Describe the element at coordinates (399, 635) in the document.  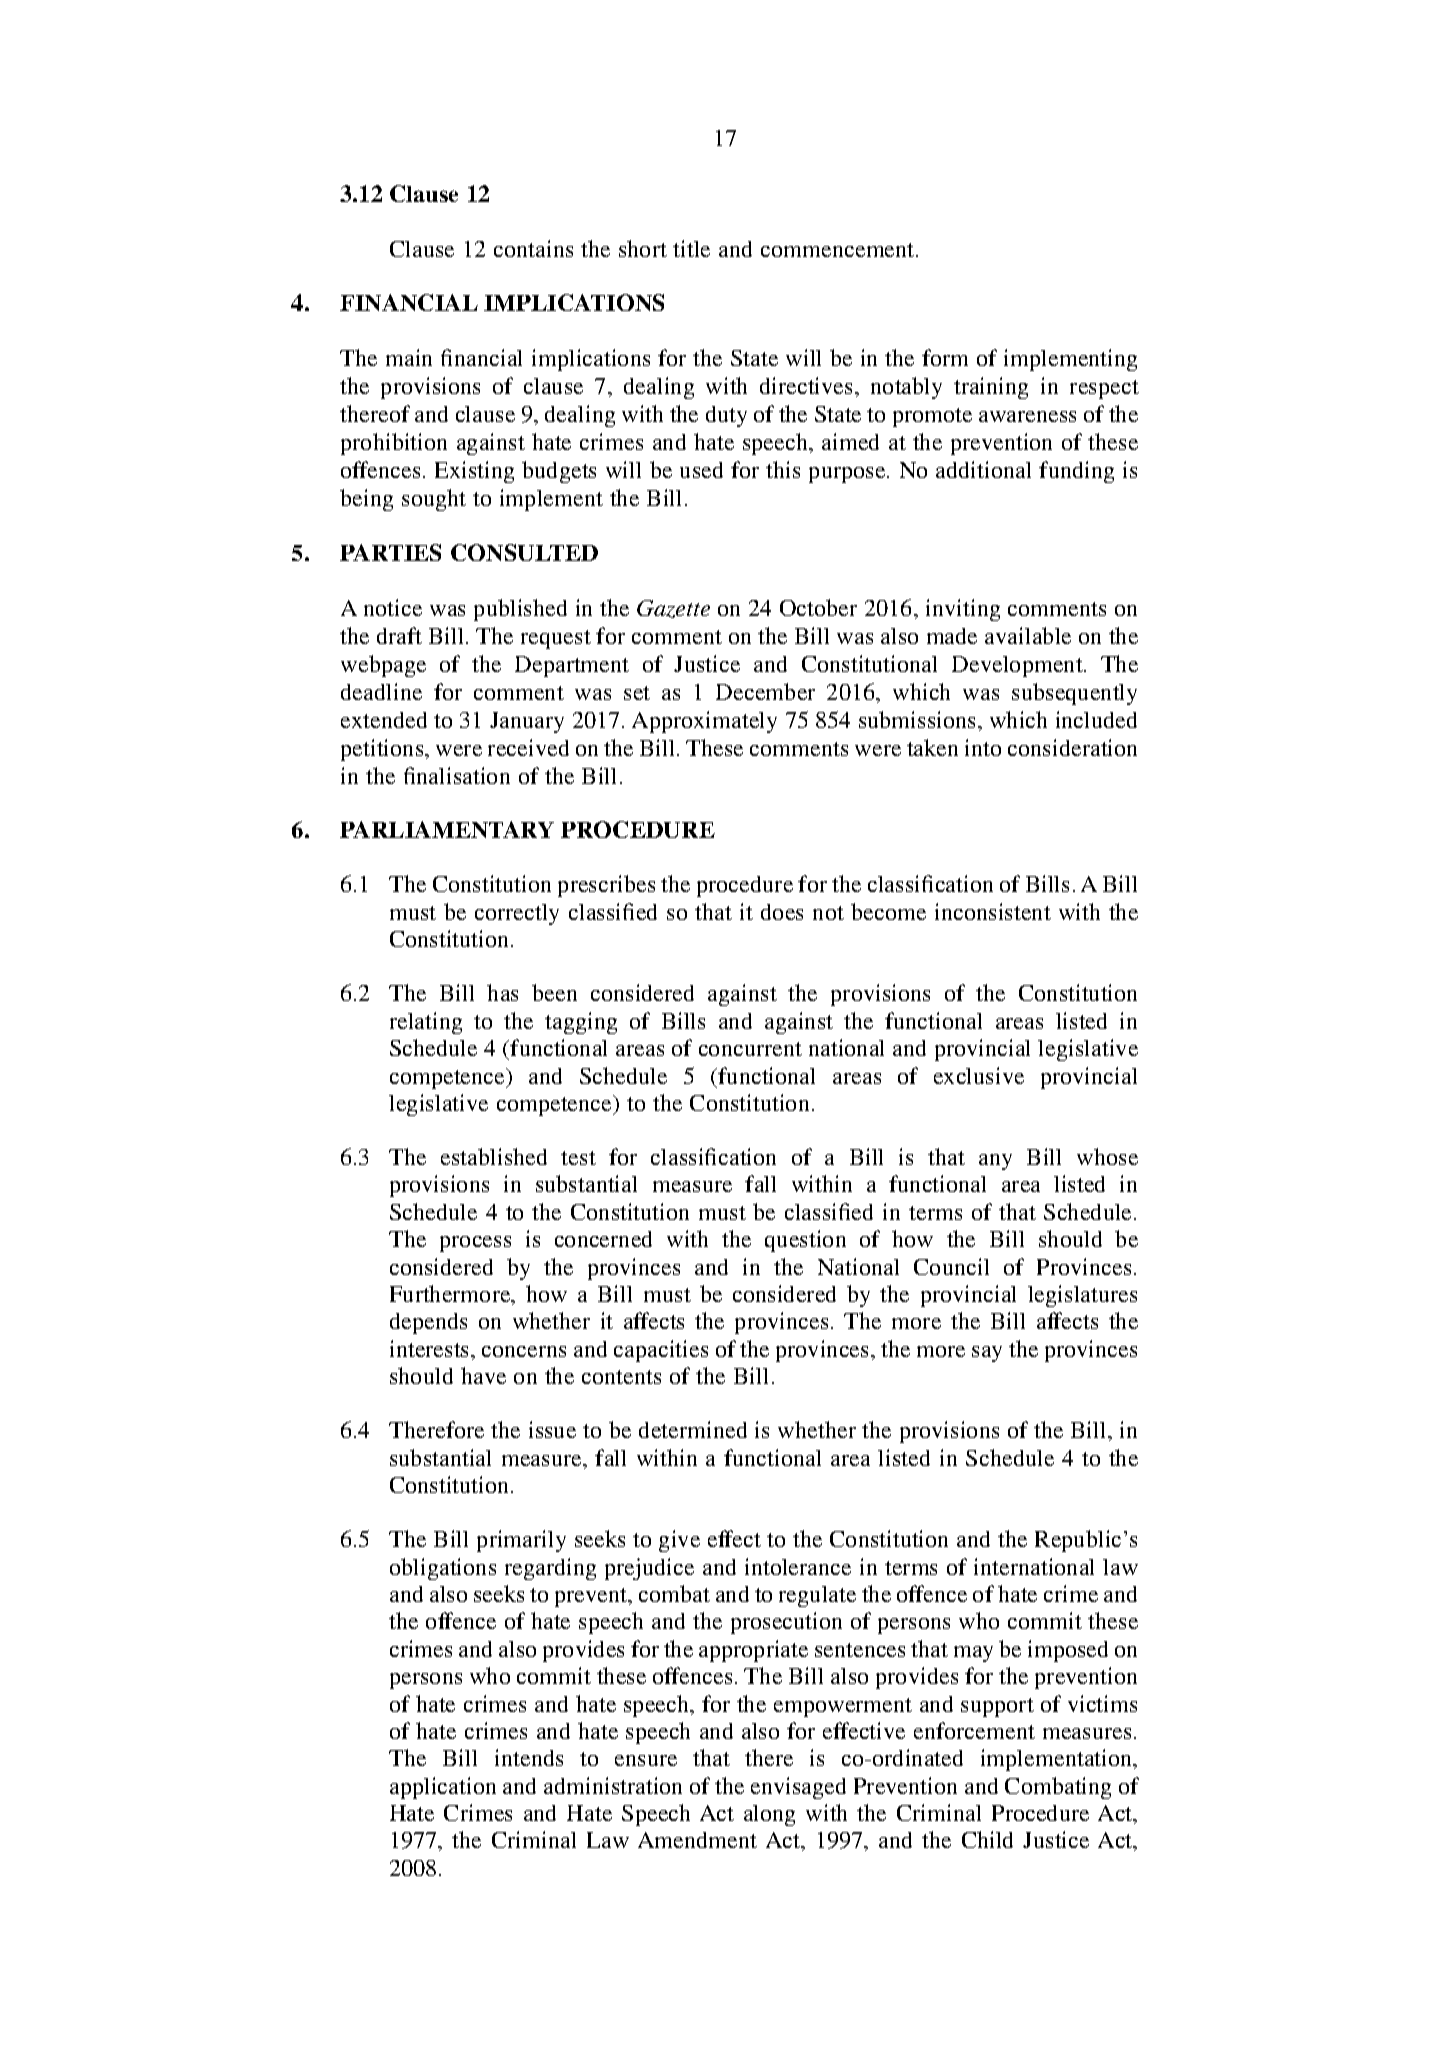
I see `draft` at that location.
